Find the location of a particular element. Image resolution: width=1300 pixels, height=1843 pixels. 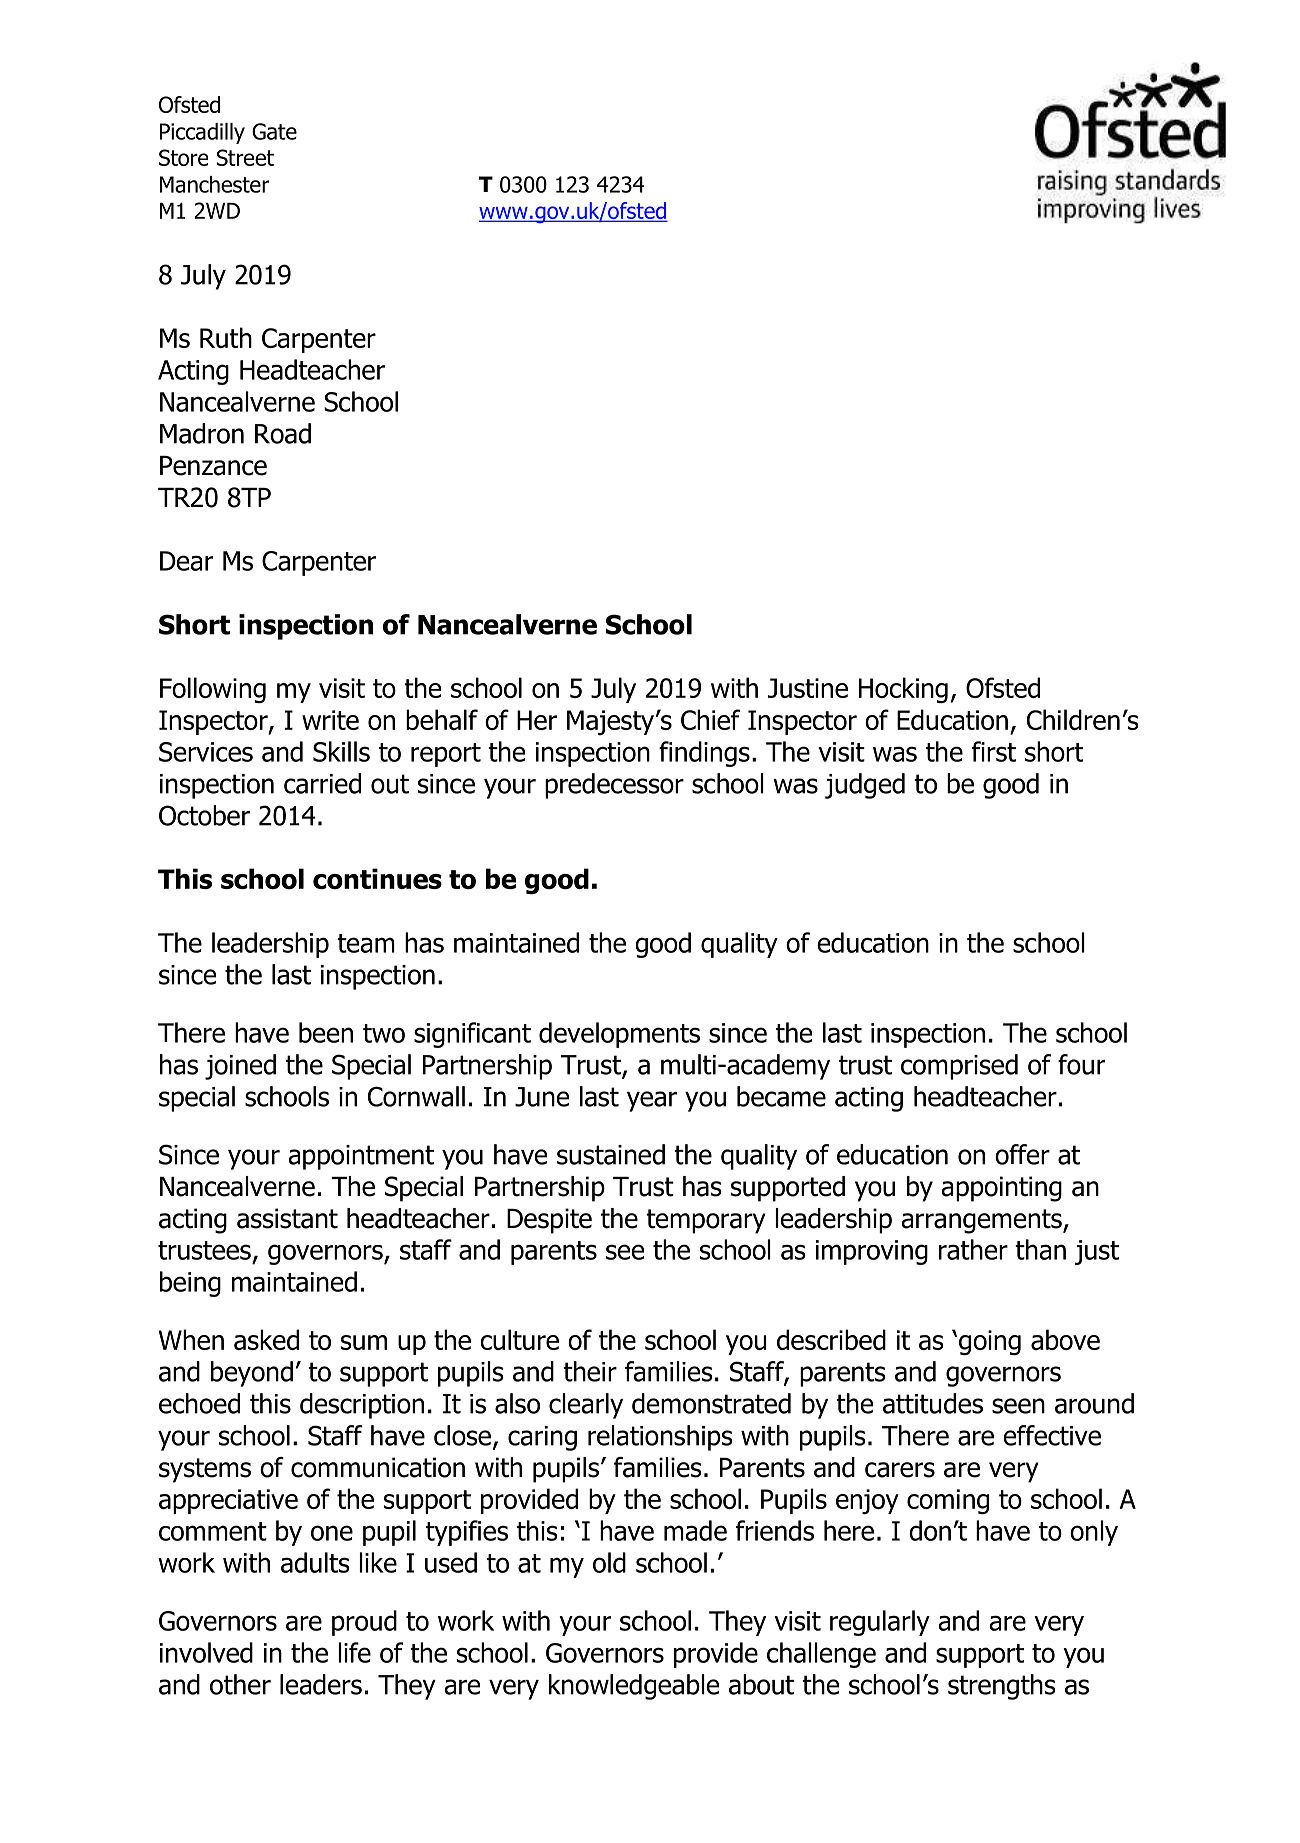

life is located at coordinates (354, 1652).
